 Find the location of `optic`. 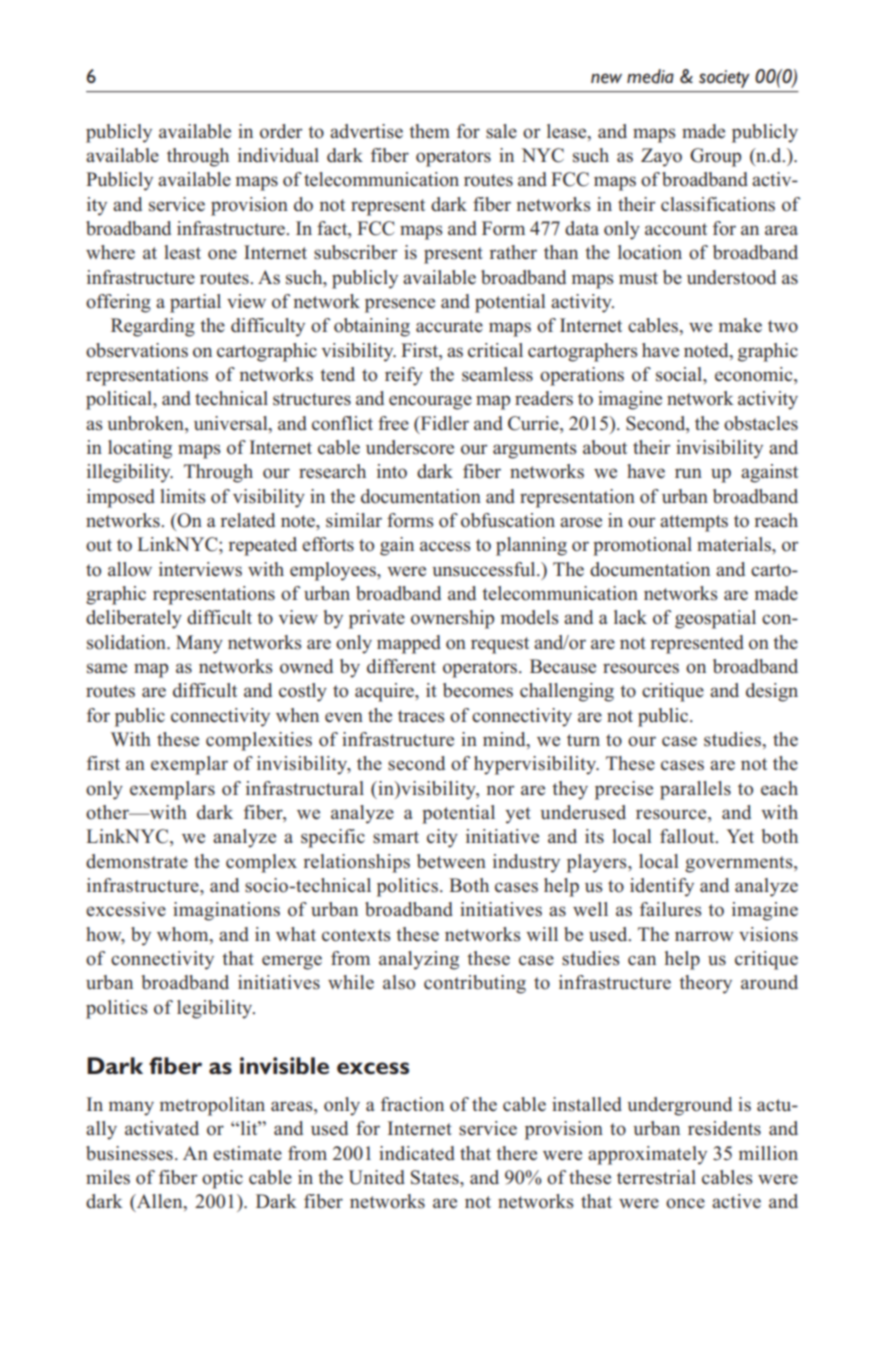

optic is located at coordinates (222, 1179).
